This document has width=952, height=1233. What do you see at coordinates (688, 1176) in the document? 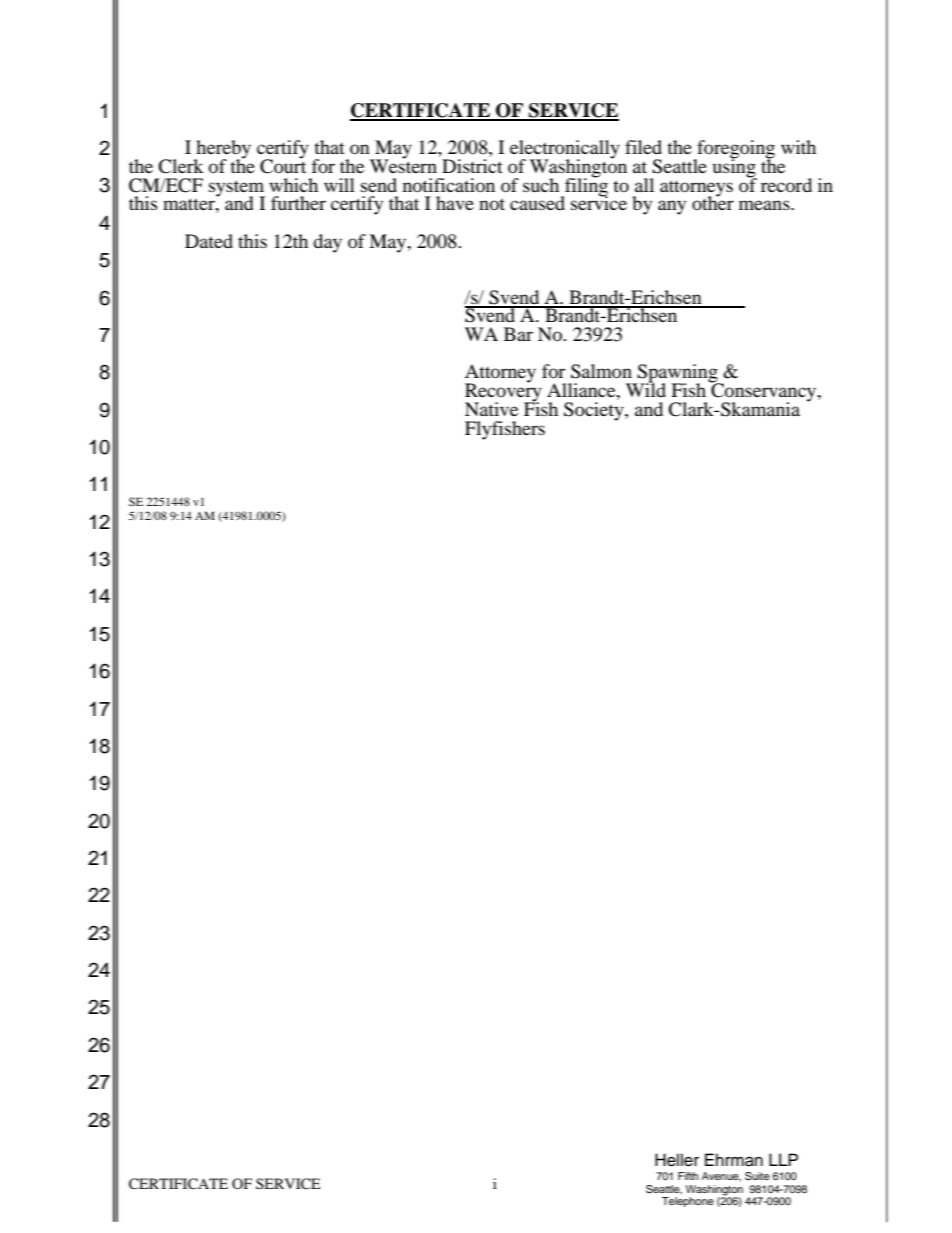
I see `Fifth` at bounding box center [688, 1176].
